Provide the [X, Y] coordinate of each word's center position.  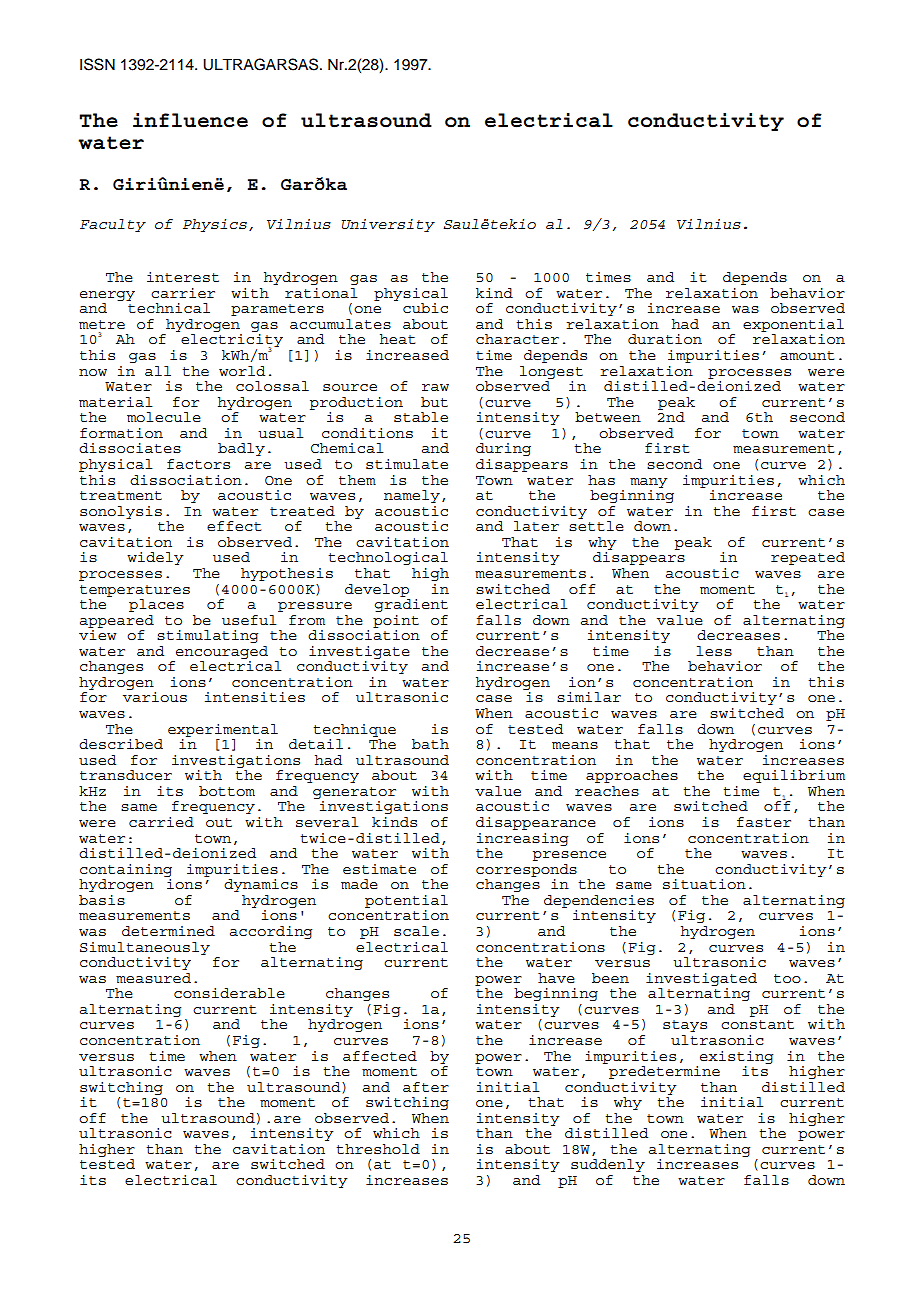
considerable [229, 993]
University [388, 225]
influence [190, 120]
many [649, 483]
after [426, 1087]
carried [161, 822]
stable [421, 417]
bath [430, 744]
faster [764, 822]
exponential [793, 325]
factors [198, 464]
